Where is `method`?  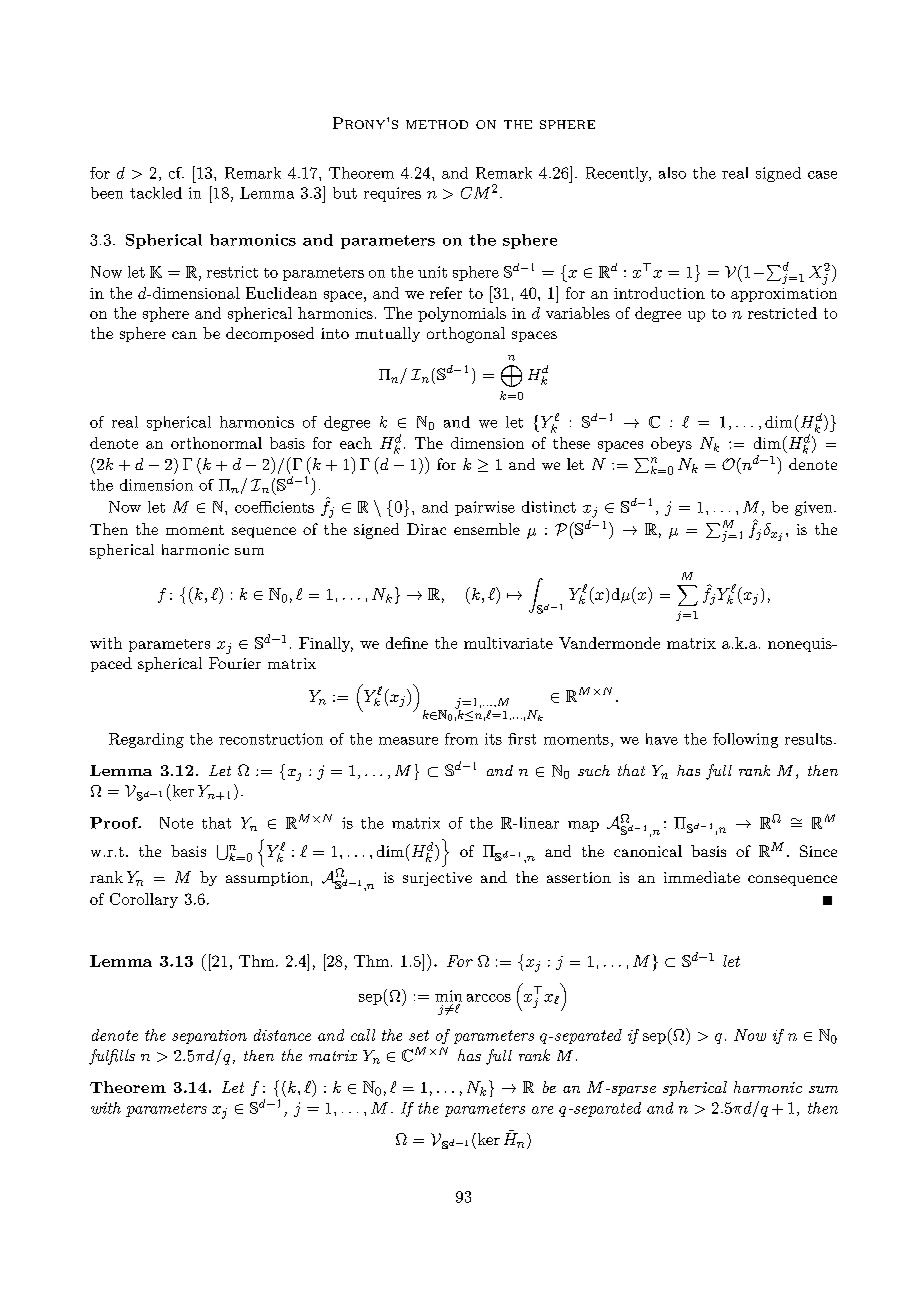
method is located at coordinates (437, 124).
